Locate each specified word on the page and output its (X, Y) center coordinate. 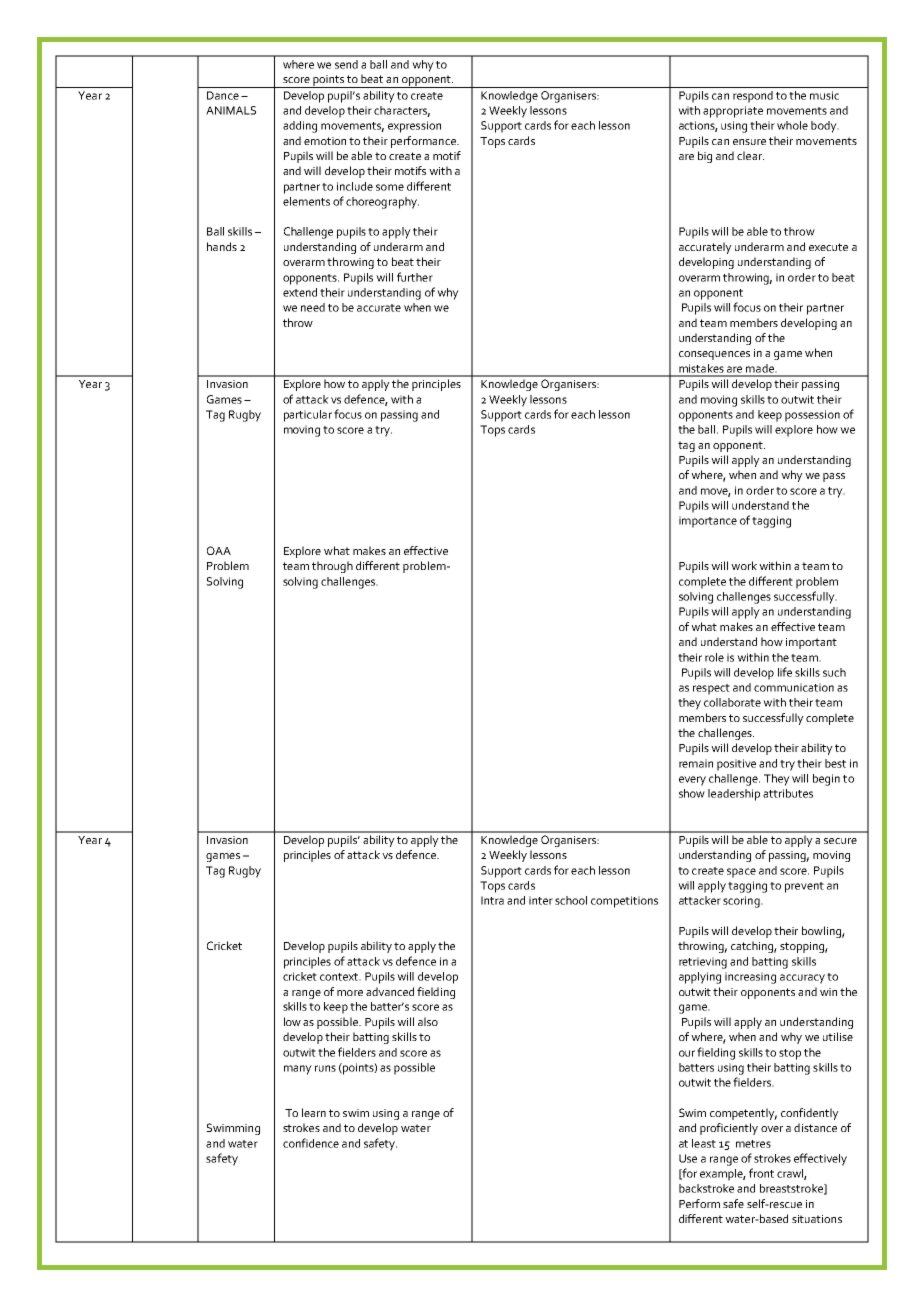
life (785, 672)
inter (541, 900)
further (415, 277)
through (332, 567)
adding (300, 127)
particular (308, 416)
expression (414, 127)
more (350, 993)
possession (812, 416)
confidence (311, 1143)
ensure (749, 142)
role (714, 657)
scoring (742, 902)
